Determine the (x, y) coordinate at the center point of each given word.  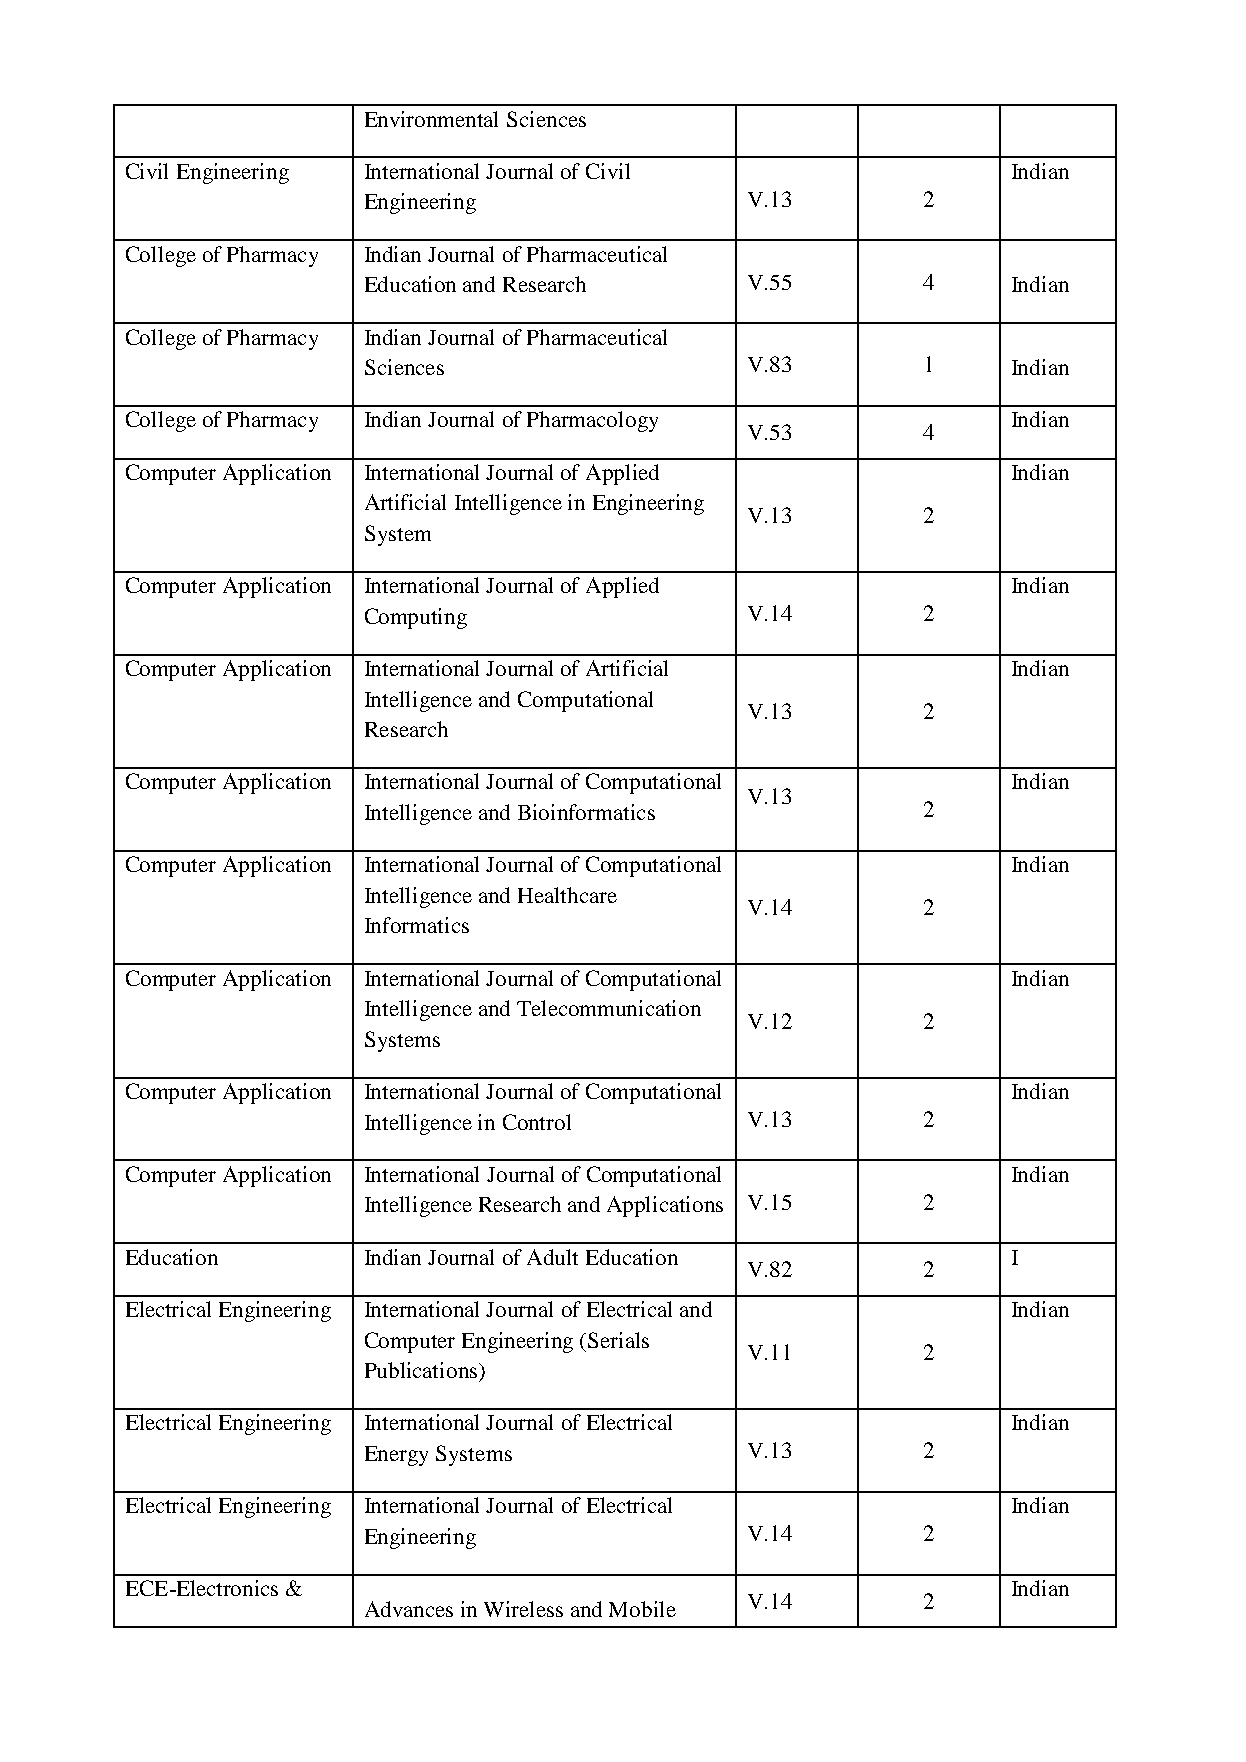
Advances (409, 1609)
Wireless (523, 1609)
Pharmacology (592, 421)
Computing (416, 618)
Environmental (431, 119)
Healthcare (567, 895)
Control (537, 1122)
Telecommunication (609, 1008)
